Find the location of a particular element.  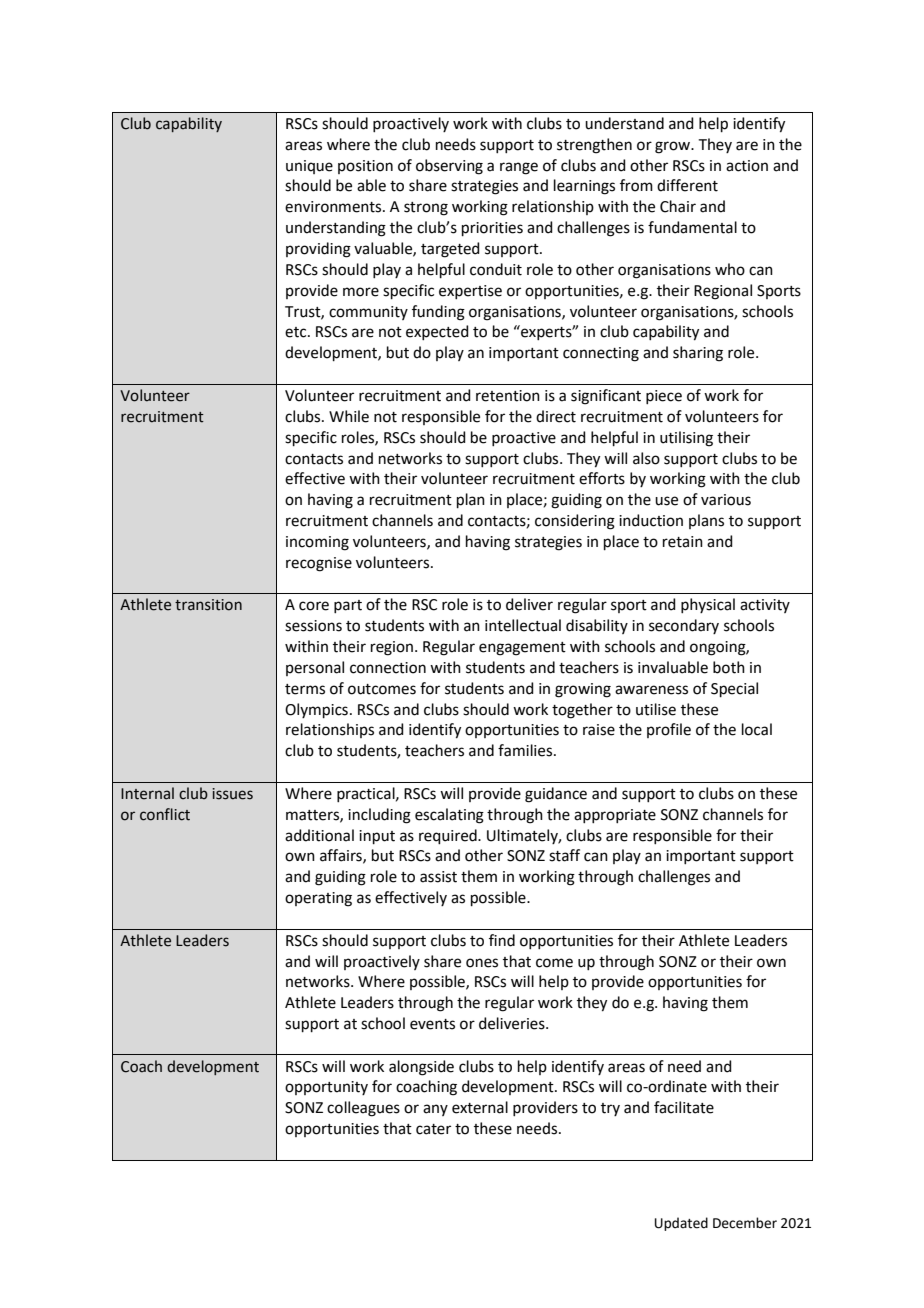

considering is located at coordinates (575, 522).
